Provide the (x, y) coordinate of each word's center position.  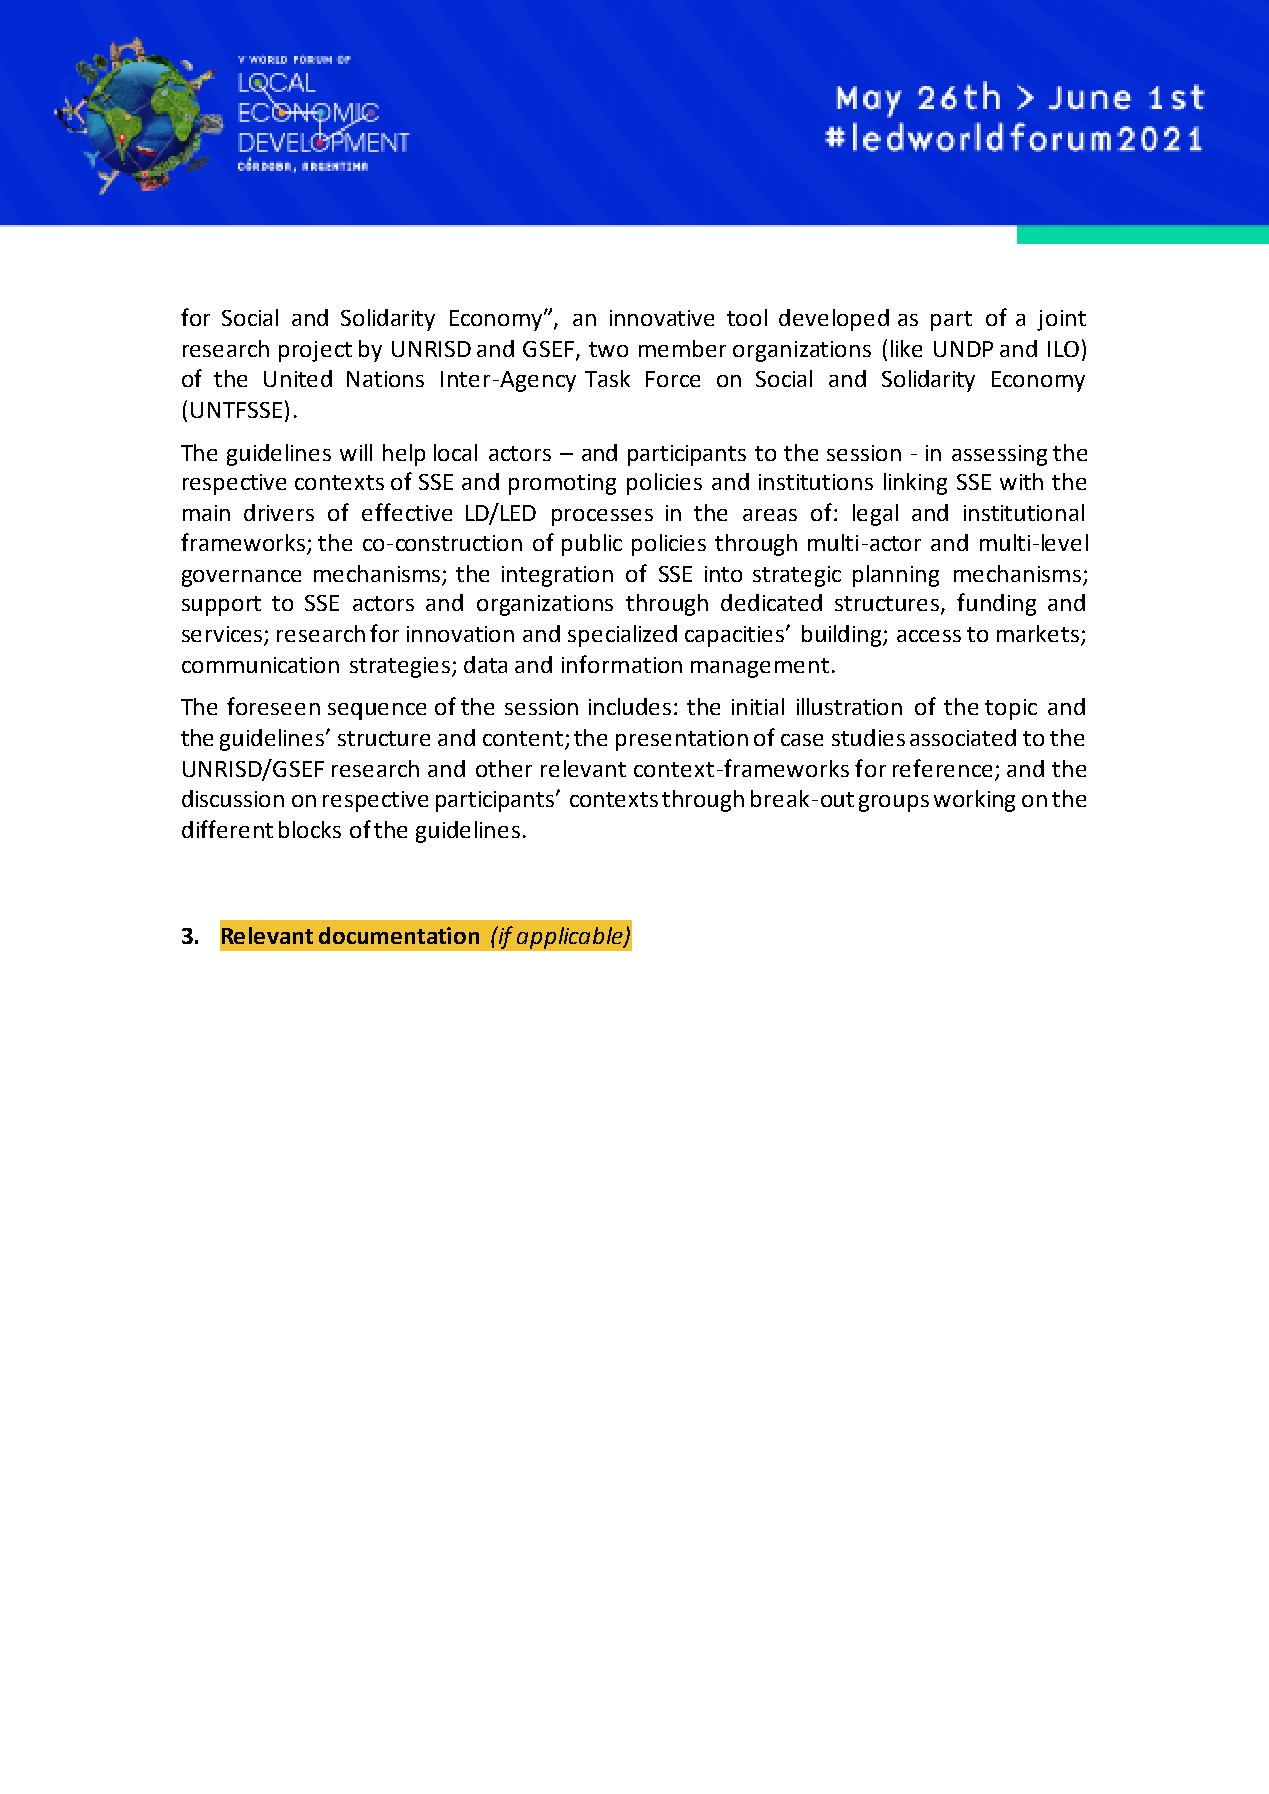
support (221, 606)
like (906, 348)
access (929, 636)
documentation (399, 935)
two (608, 349)
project (315, 351)
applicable (571, 938)
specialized (622, 636)
